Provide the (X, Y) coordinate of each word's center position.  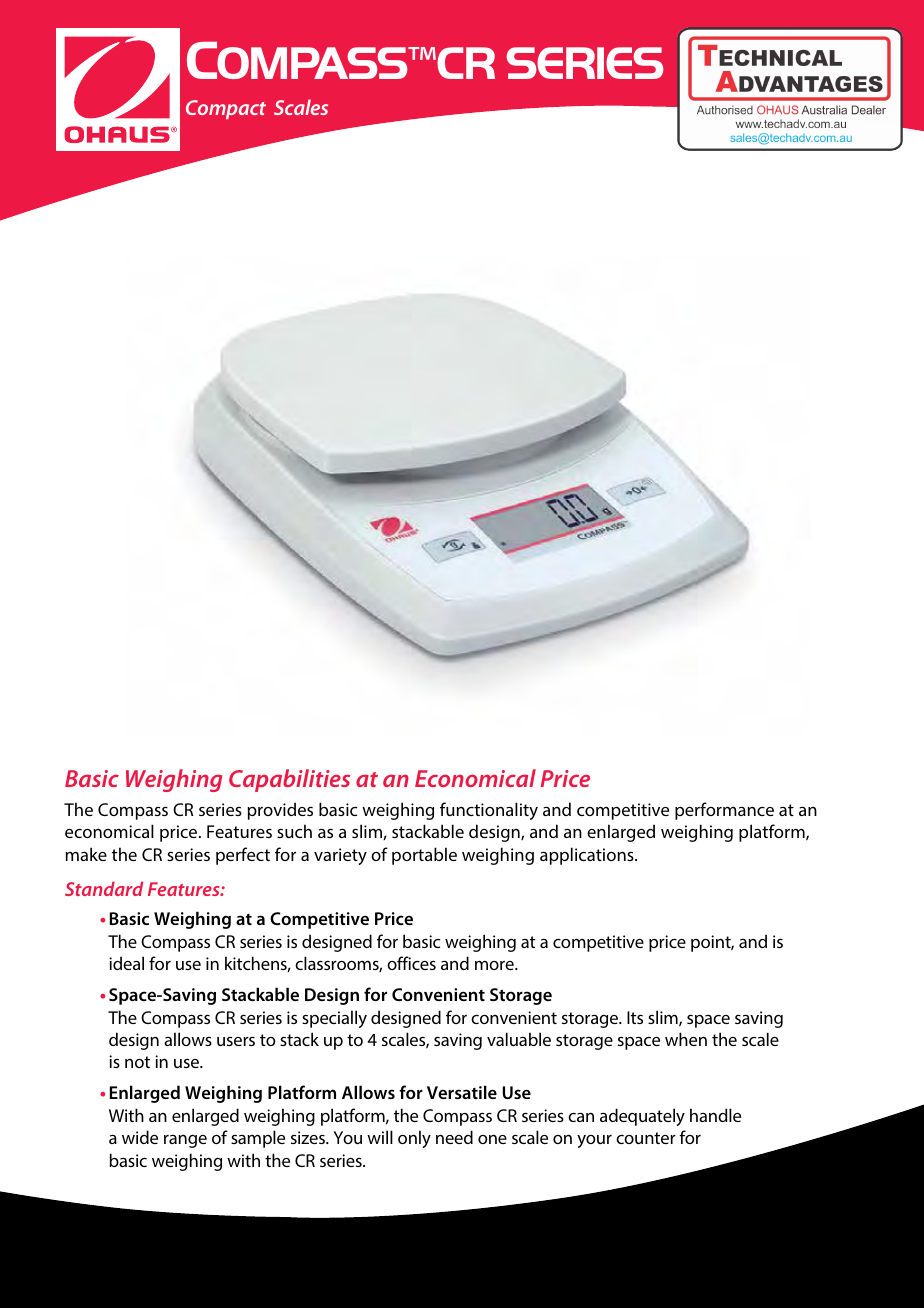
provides (280, 811)
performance (724, 811)
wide (140, 1137)
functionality (489, 811)
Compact (226, 109)
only (414, 1139)
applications (588, 856)
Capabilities (289, 780)
